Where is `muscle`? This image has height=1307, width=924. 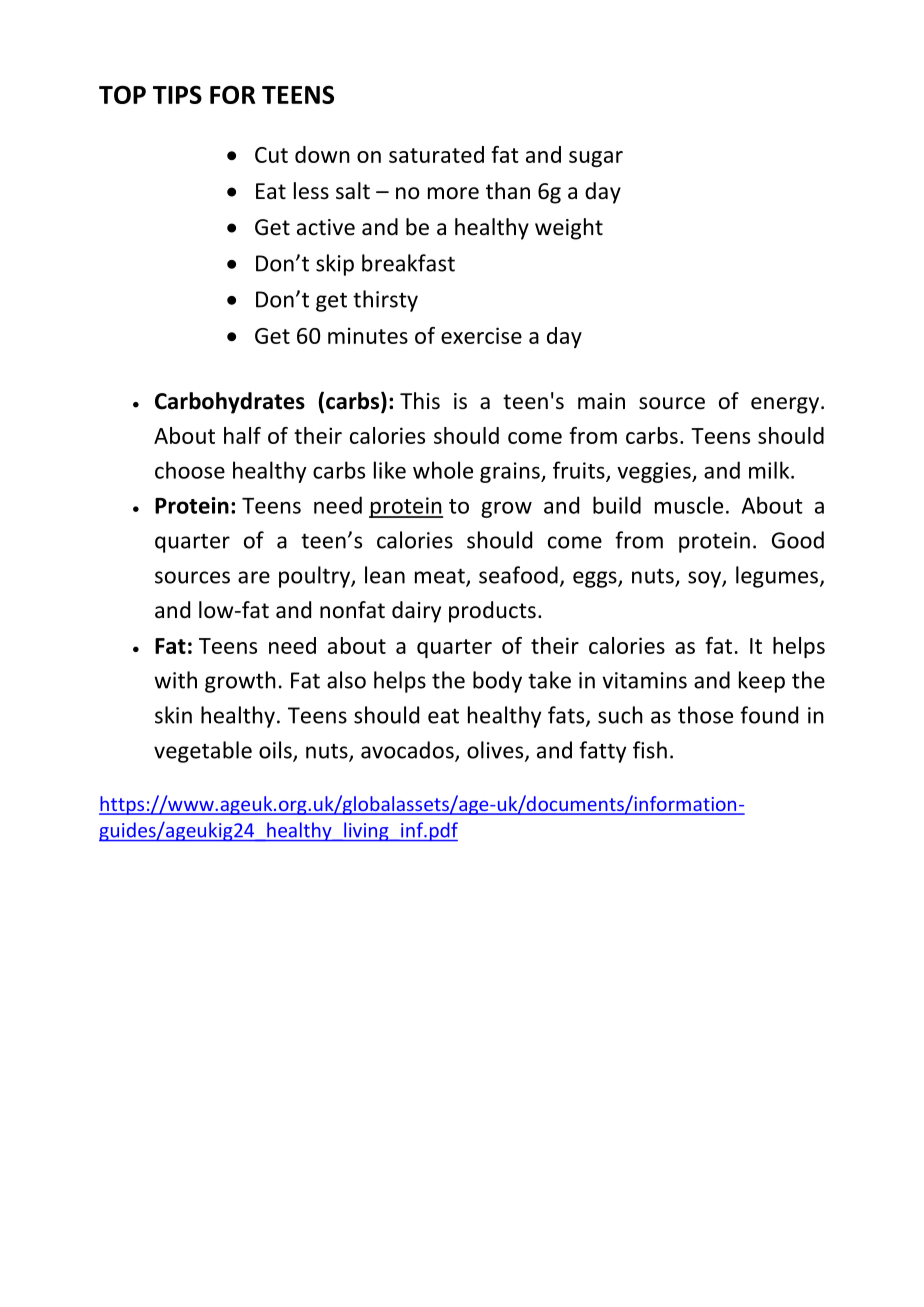
muscle is located at coordinates (689, 505).
